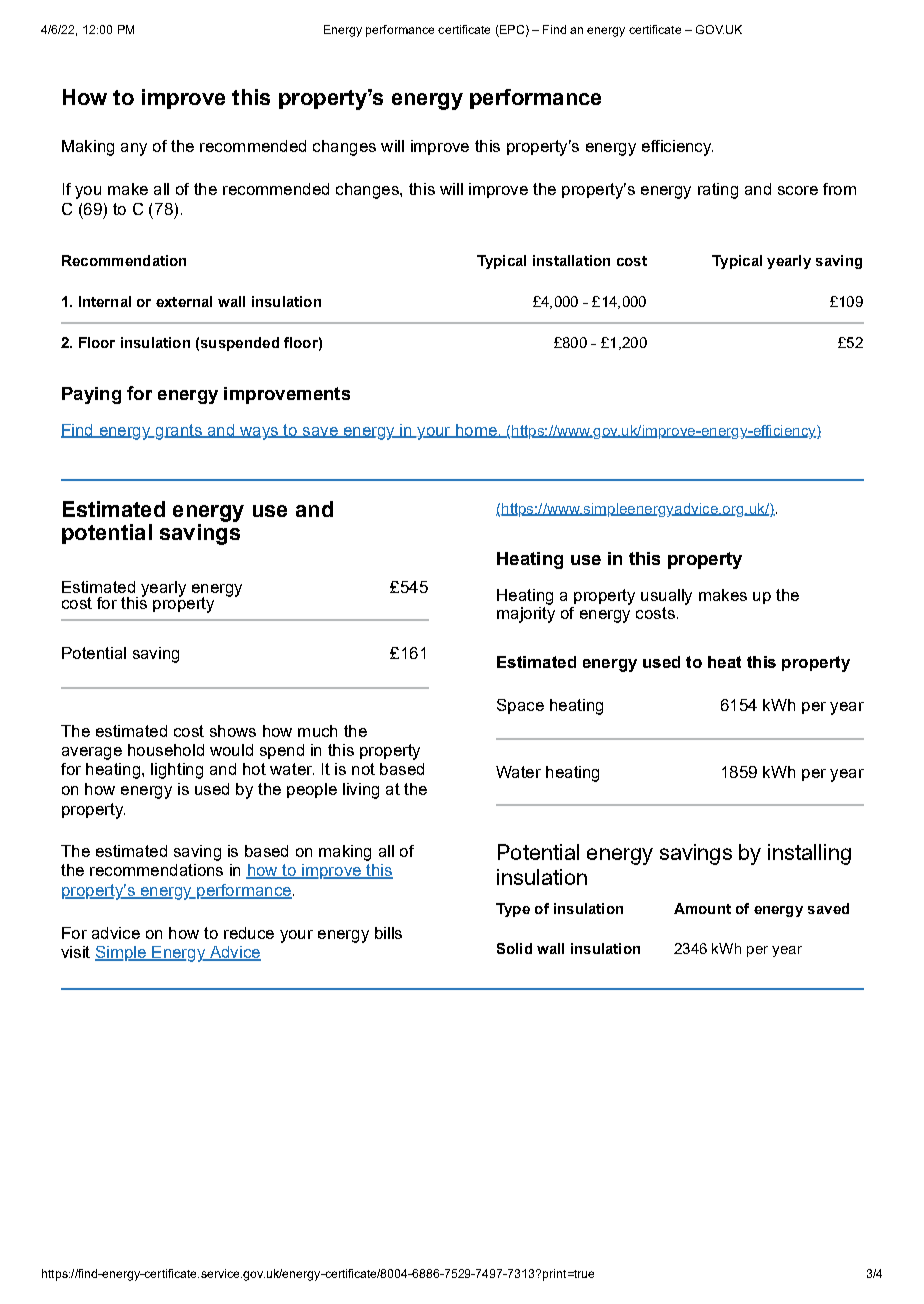 The width and height of the page is (924, 1304). What do you see at coordinates (571, 260) in the page?
I see `installation` at bounding box center [571, 260].
